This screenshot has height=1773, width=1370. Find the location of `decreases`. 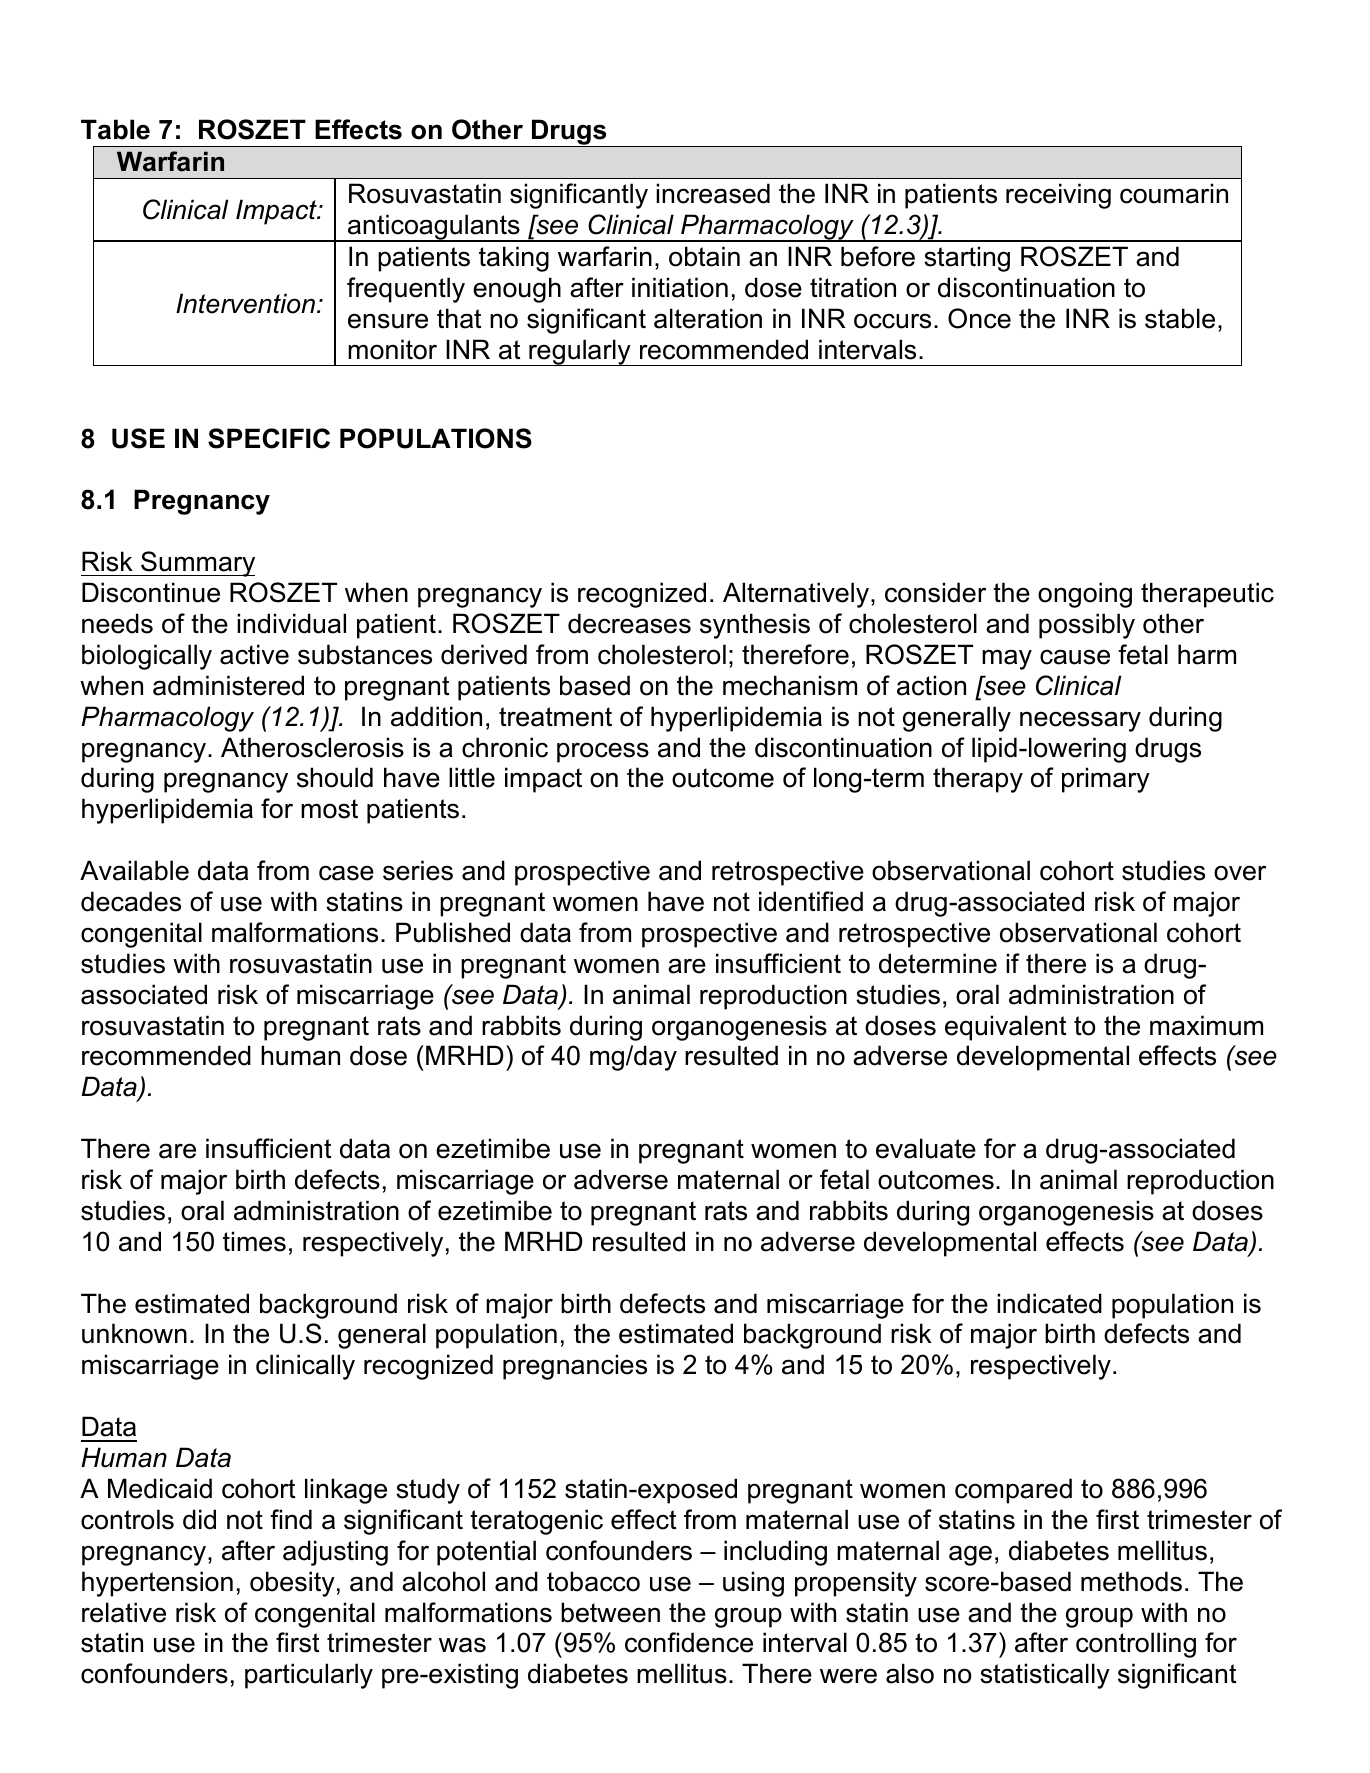

decreases is located at coordinates (629, 623).
